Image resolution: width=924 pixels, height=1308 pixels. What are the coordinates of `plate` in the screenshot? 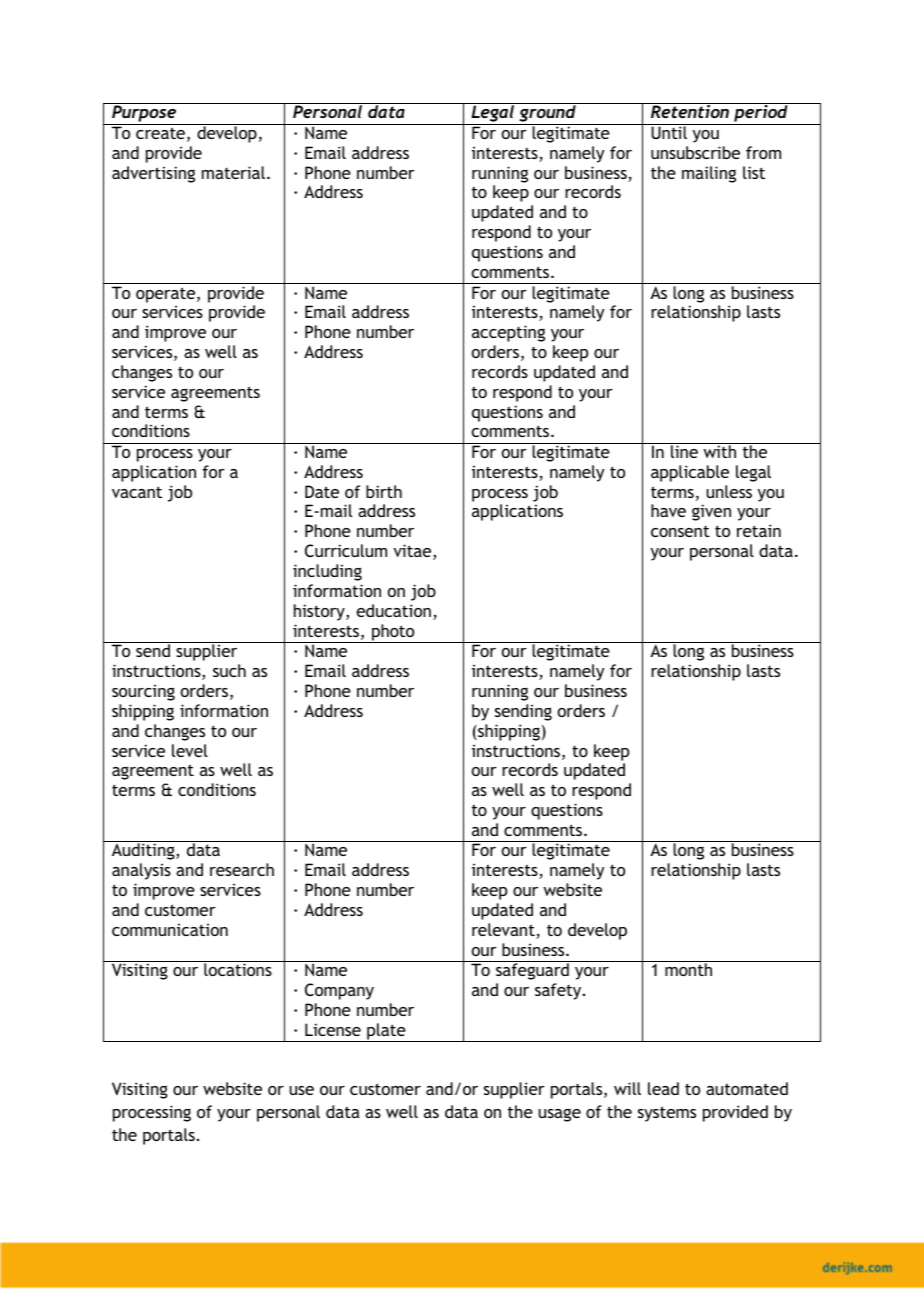 It's located at (386, 1032).
